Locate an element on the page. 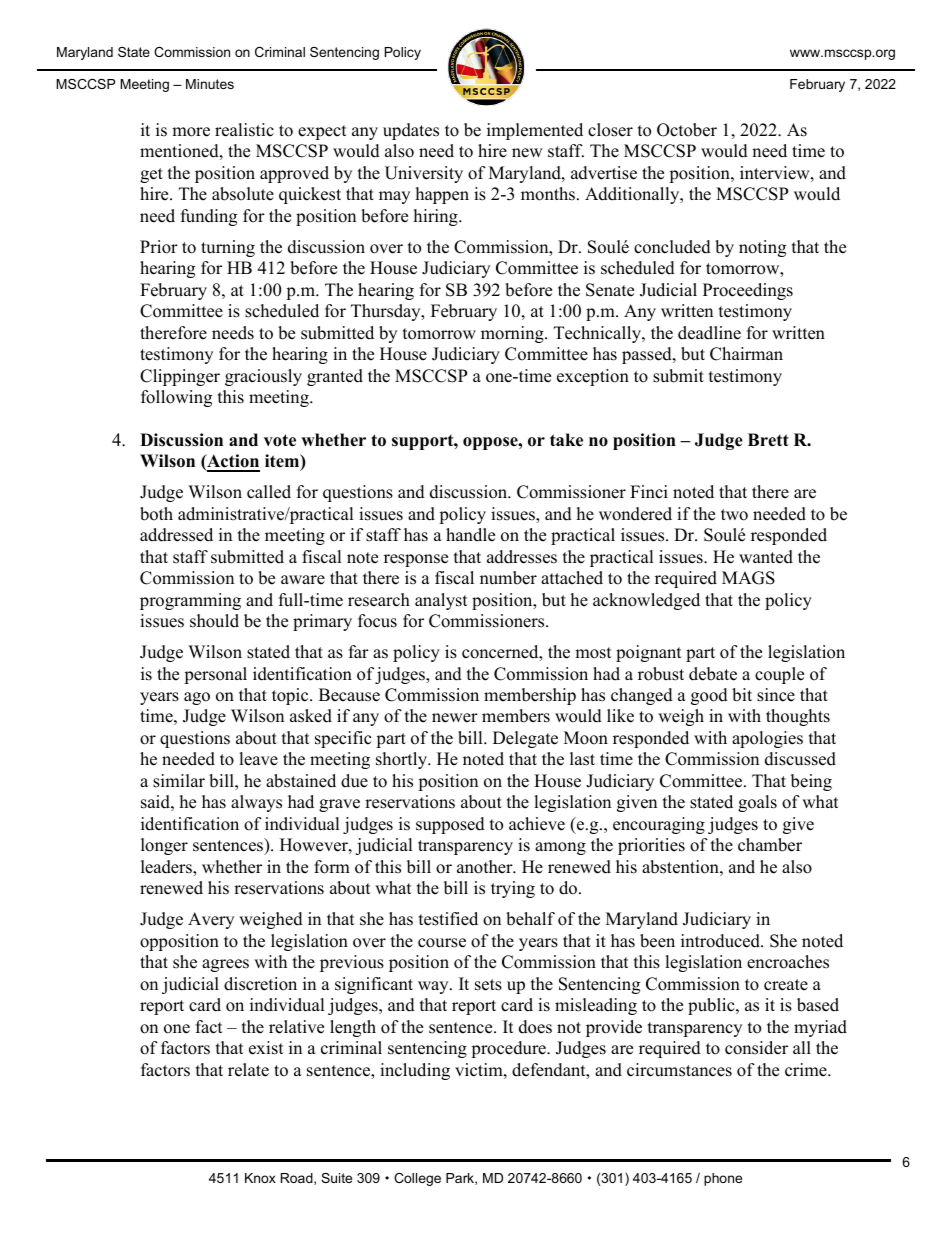 This image has height=1233, width=952. October is located at coordinates (687, 130).
